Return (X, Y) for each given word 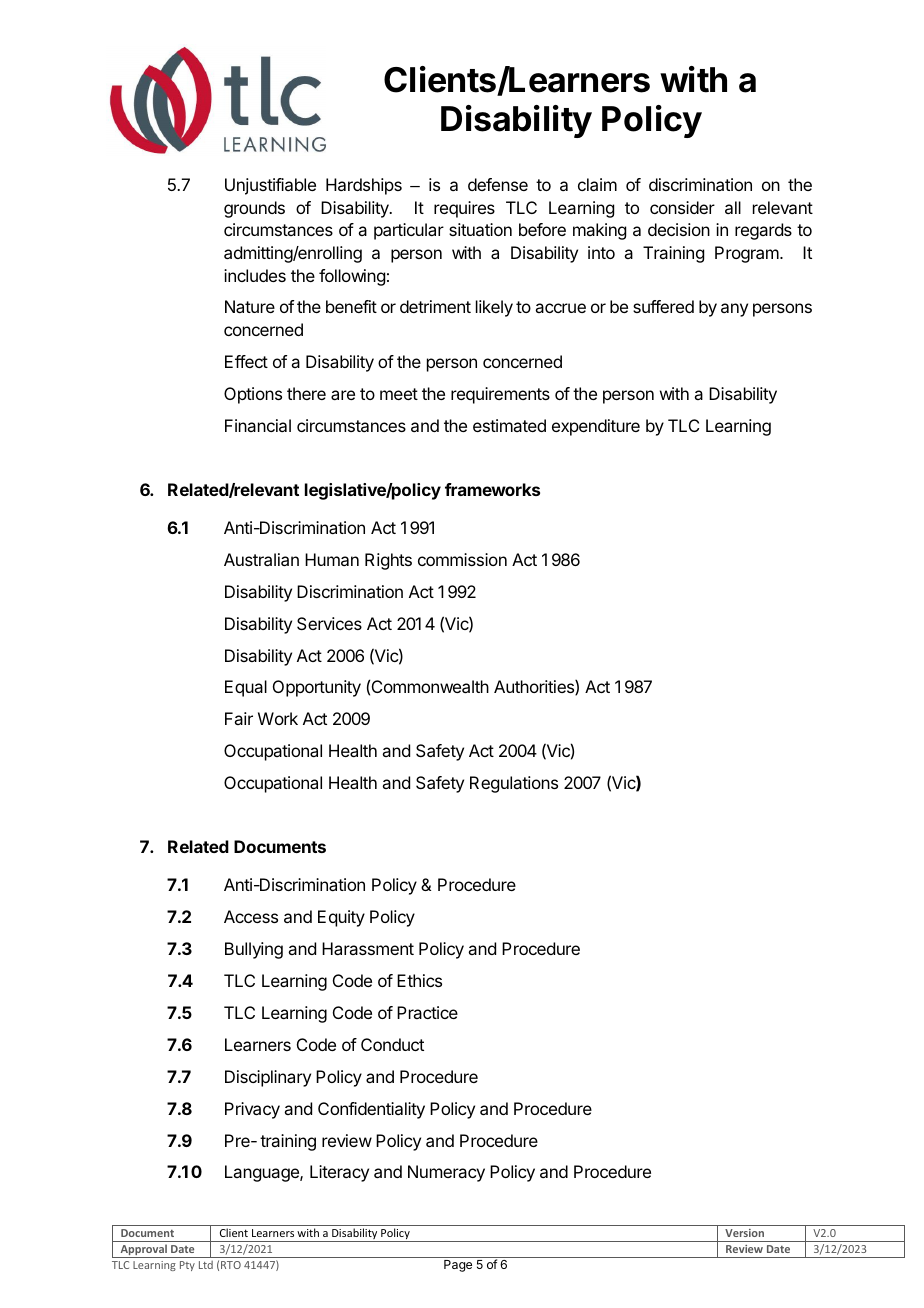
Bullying (254, 950)
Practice (427, 1012)
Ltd (206, 1265)
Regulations (514, 784)
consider (682, 207)
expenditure (596, 427)
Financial (258, 425)
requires (464, 209)
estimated (509, 425)
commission (462, 559)
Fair (239, 718)
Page (458, 1266)
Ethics (419, 980)
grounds (254, 209)
